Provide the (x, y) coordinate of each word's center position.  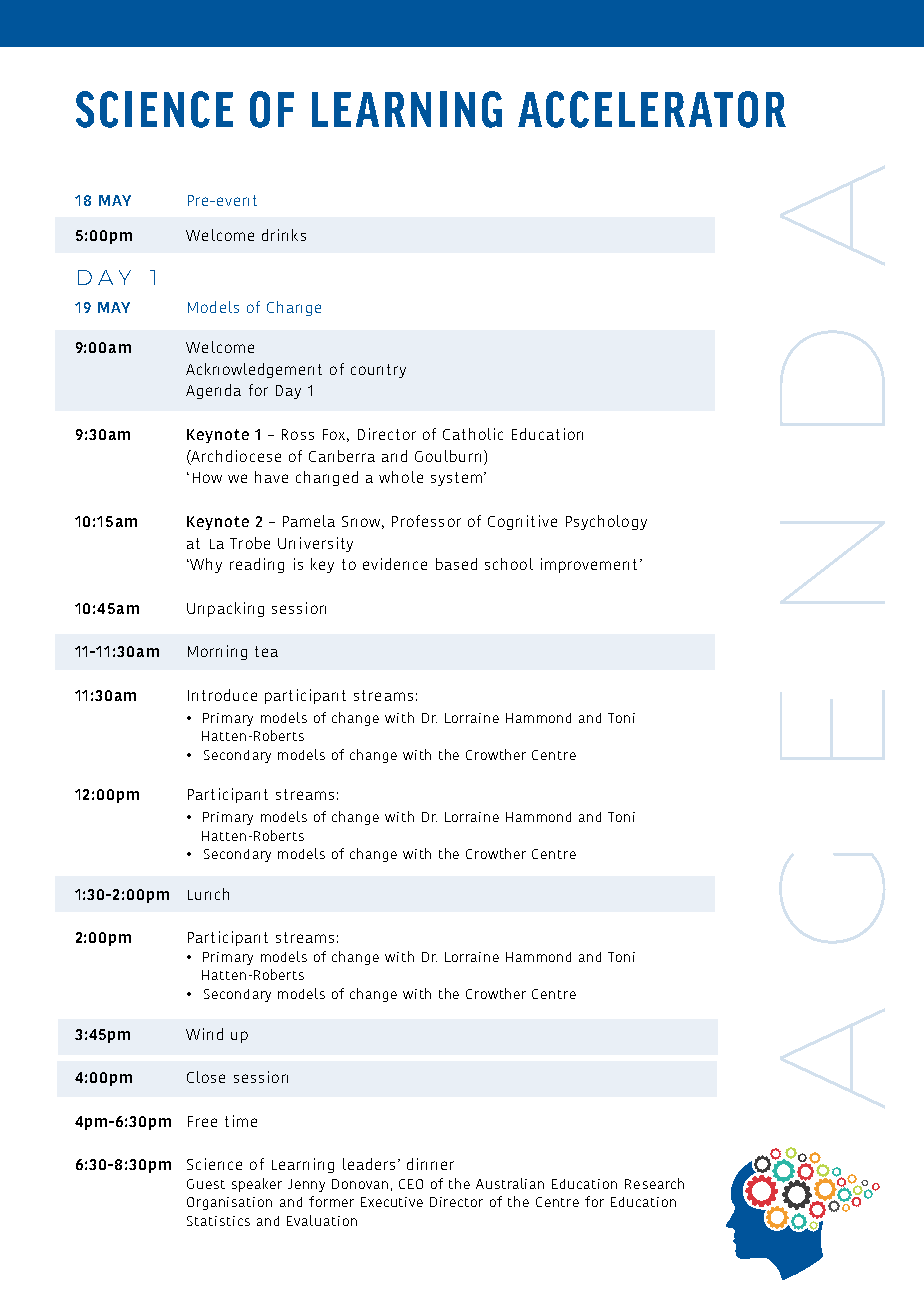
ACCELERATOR (652, 109)
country (378, 371)
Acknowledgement (254, 370)
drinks (284, 235)
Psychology (606, 522)
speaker (257, 1185)
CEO (411, 1184)
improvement (589, 565)
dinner (430, 1164)
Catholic (473, 434)
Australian (510, 1183)
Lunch (208, 894)
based (456, 564)
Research (654, 1183)
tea (266, 651)
